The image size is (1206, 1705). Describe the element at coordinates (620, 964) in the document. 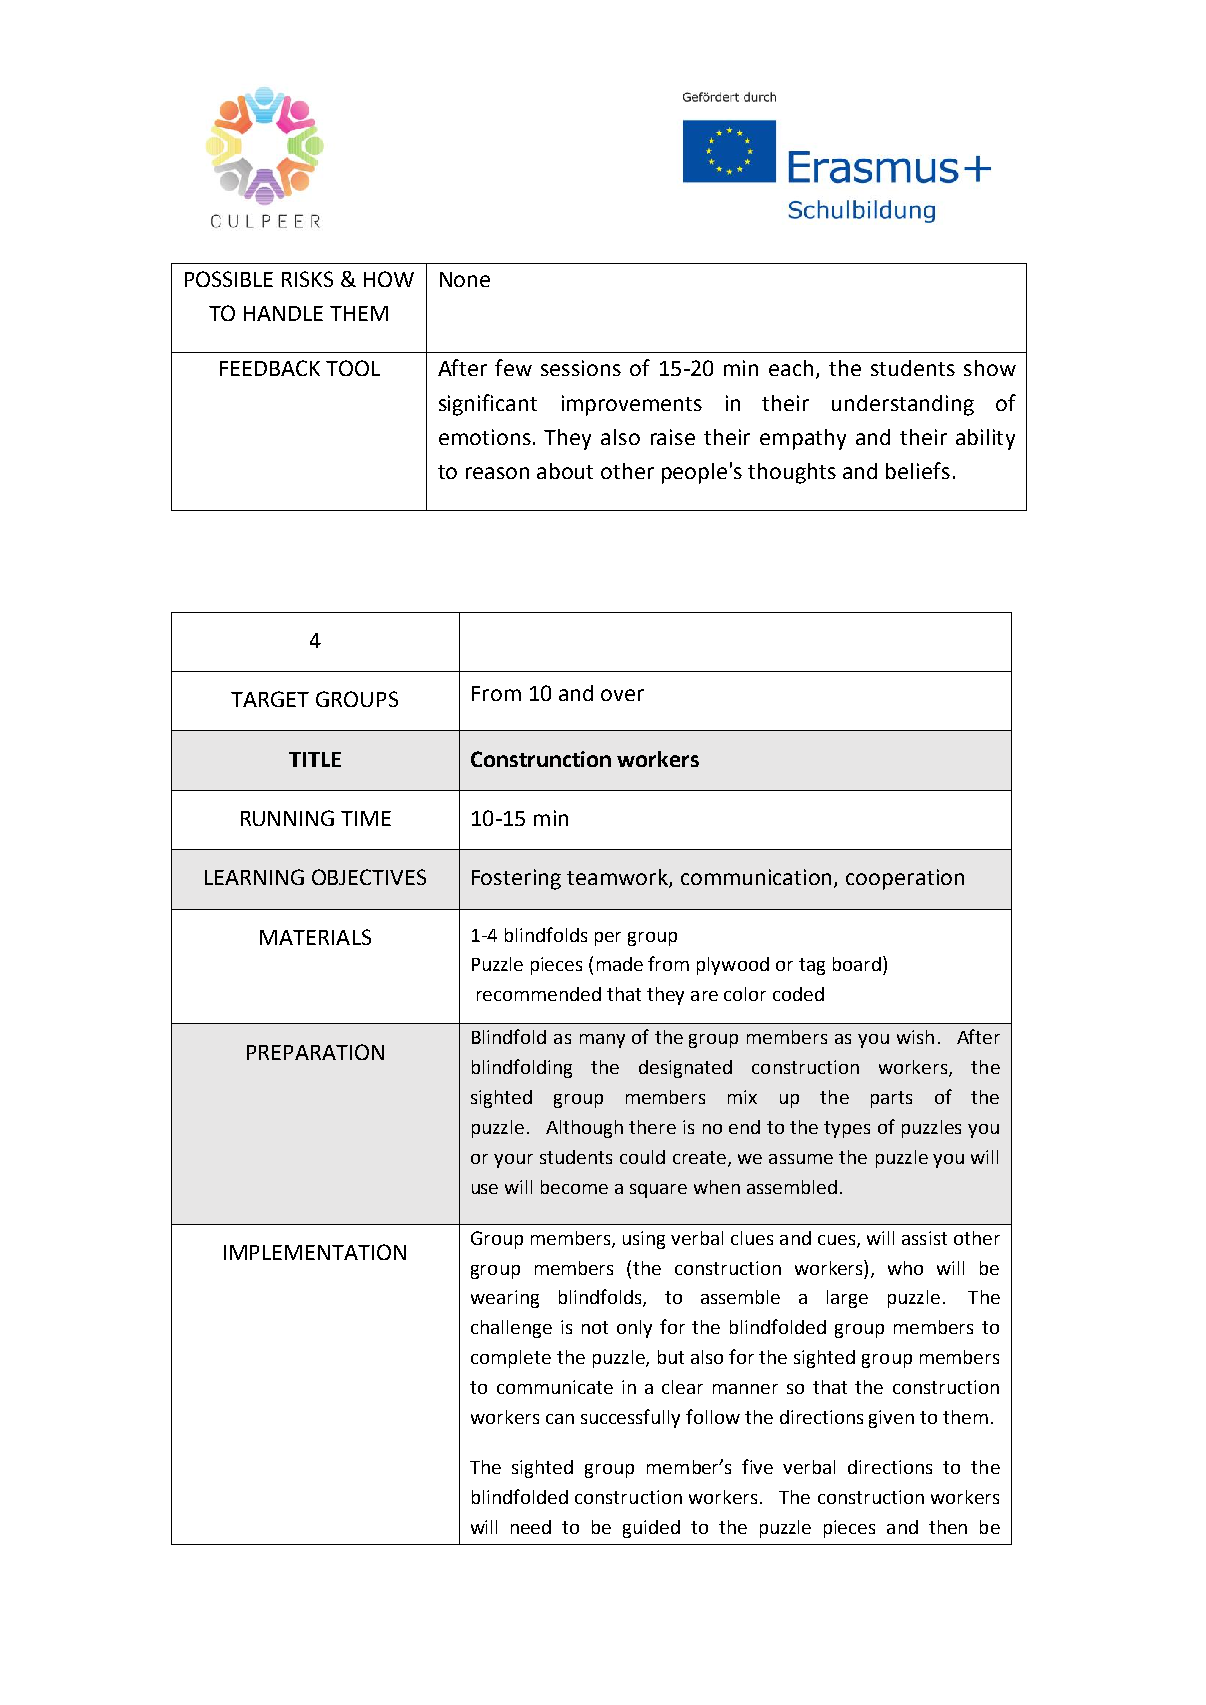

I see `made` at that location.
